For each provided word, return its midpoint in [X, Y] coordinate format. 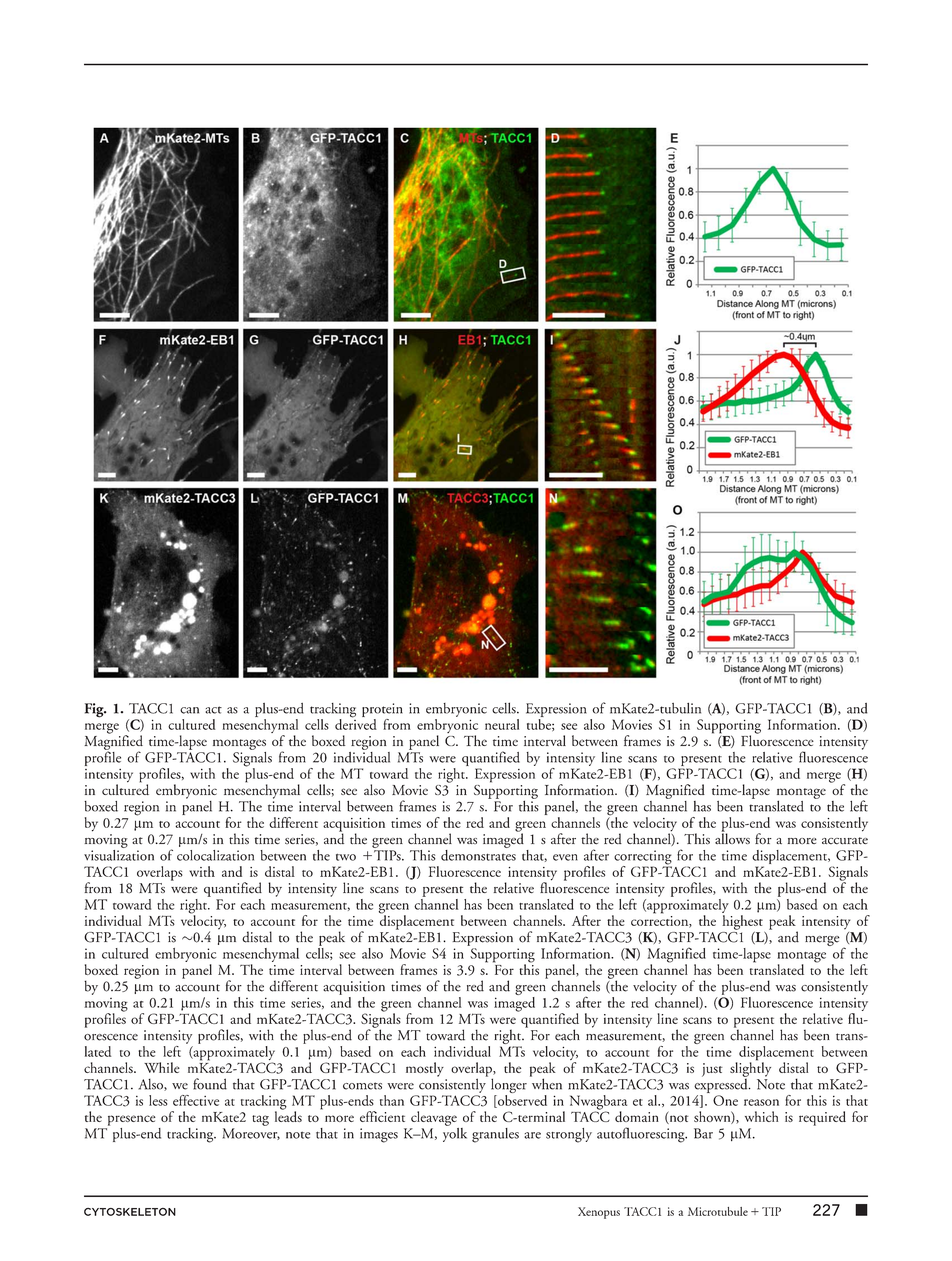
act [213, 710]
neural [502, 724]
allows [732, 837]
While [162, 1067]
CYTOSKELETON [130, 1212]
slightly [750, 1068]
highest [742, 922]
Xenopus [599, 1213]
